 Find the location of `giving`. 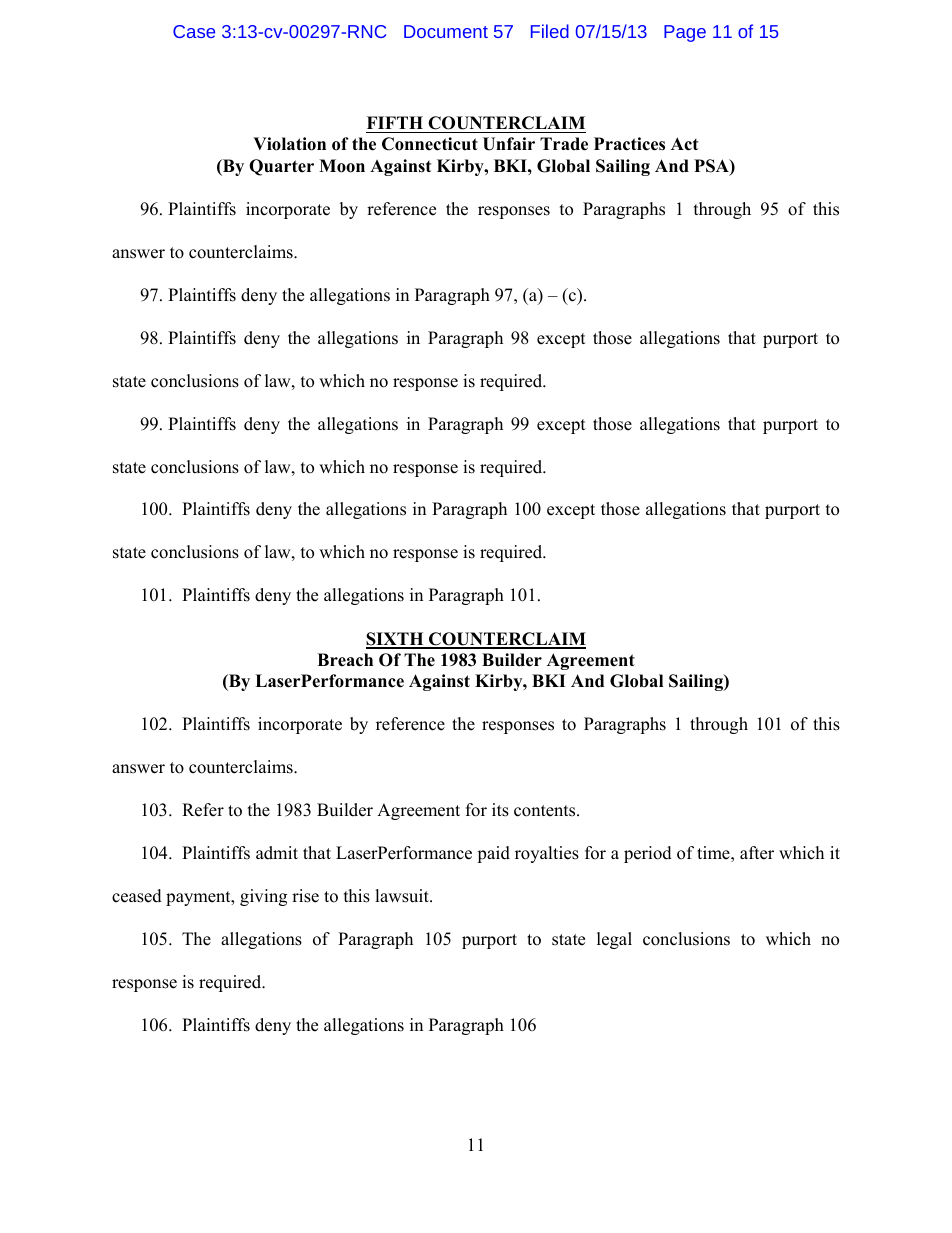

giving is located at coordinates (263, 897).
